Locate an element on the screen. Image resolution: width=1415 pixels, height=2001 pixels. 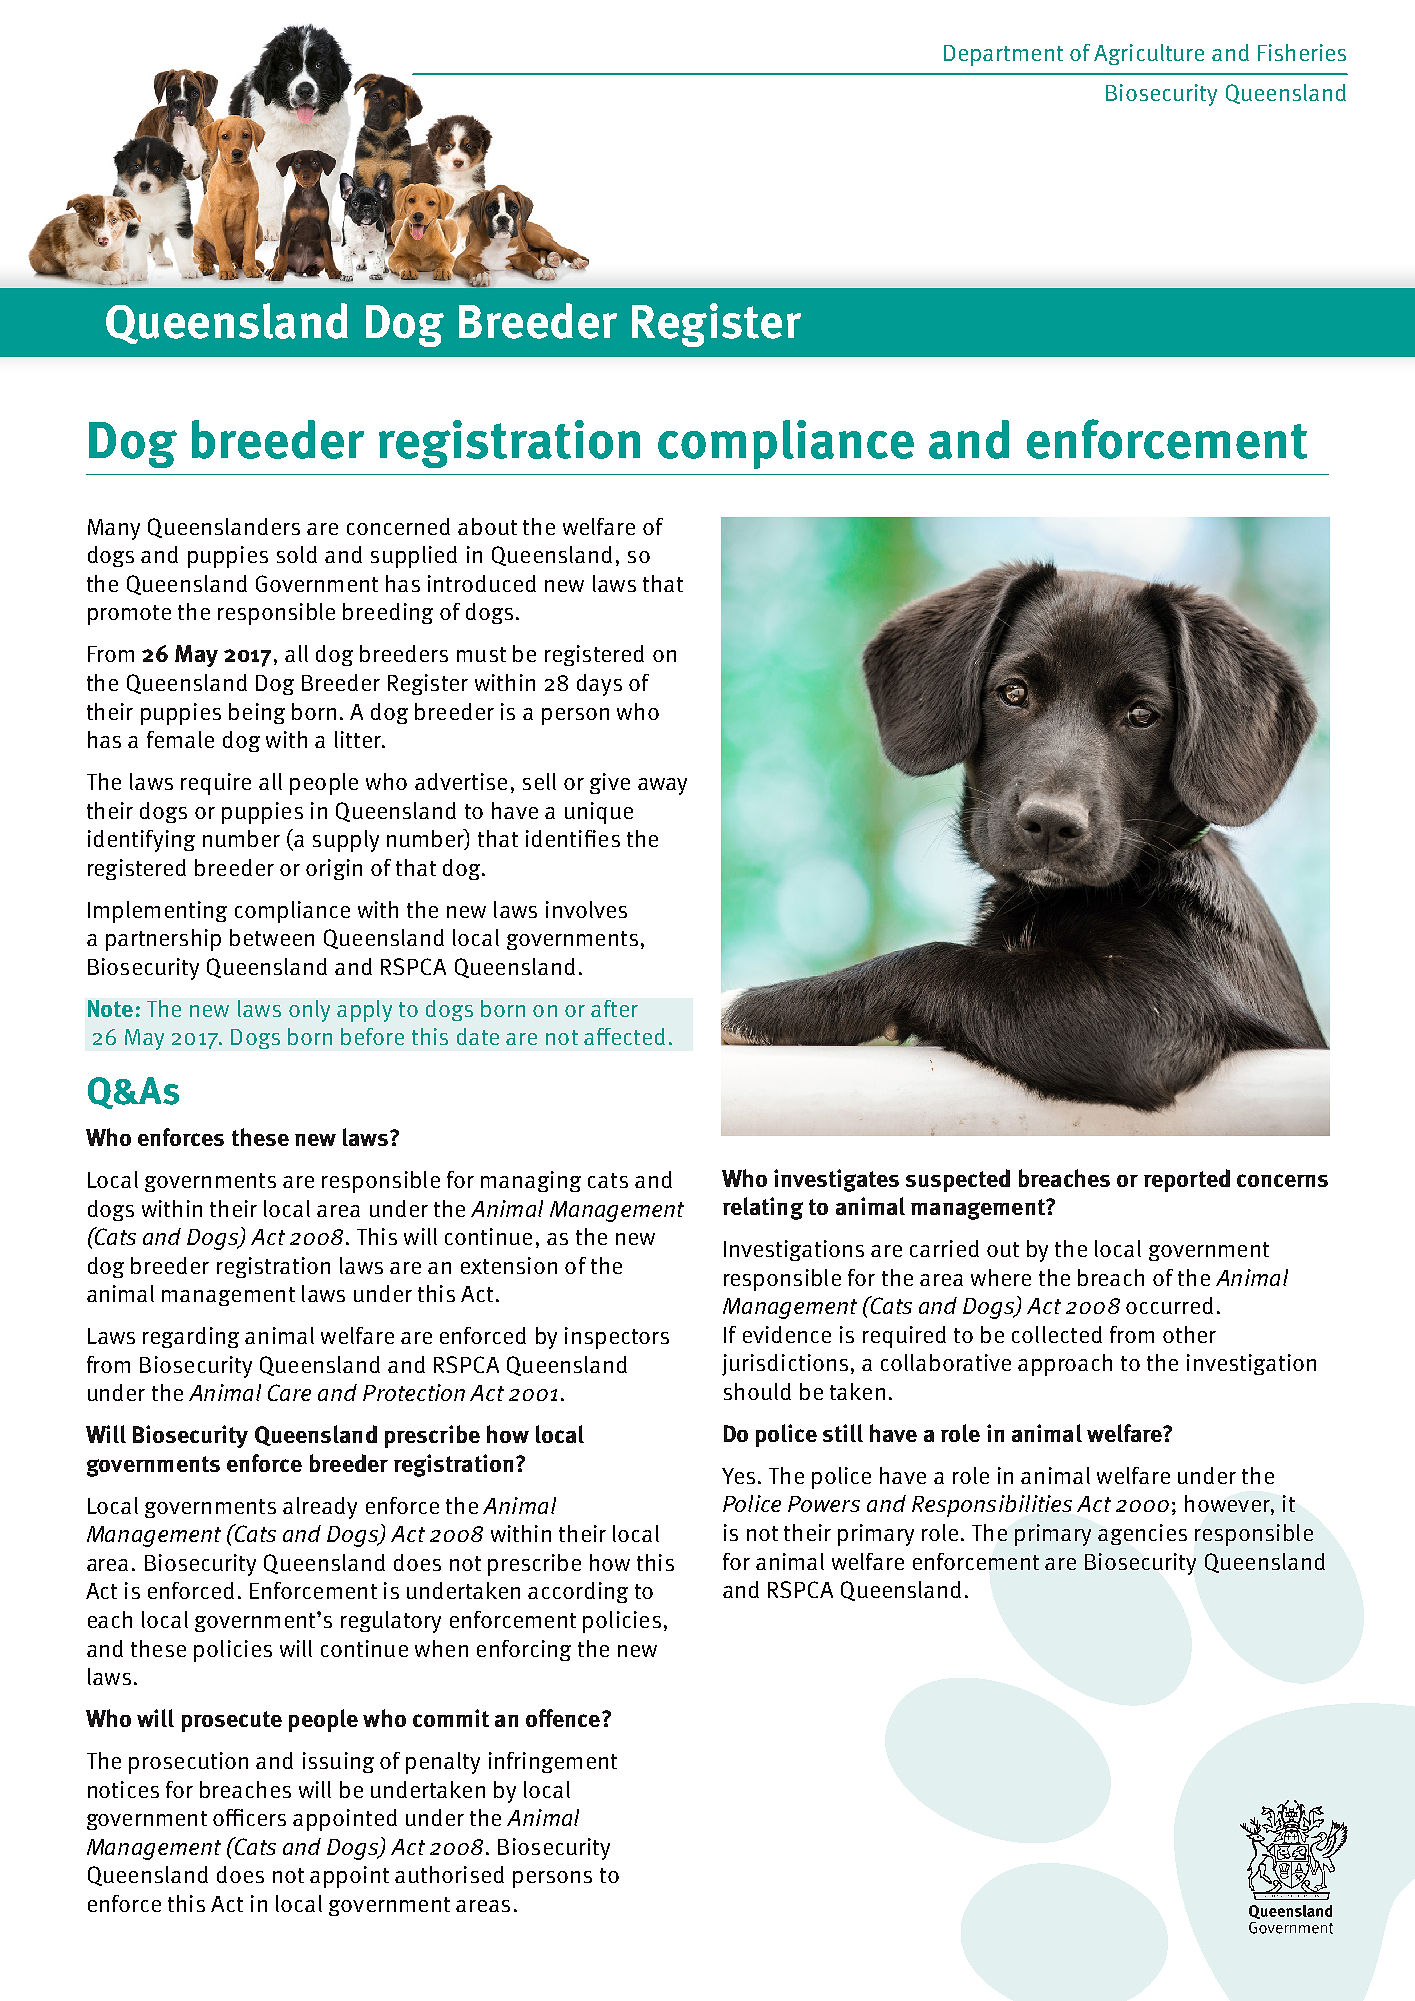
infringement is located at coordinates (553, 1762).
